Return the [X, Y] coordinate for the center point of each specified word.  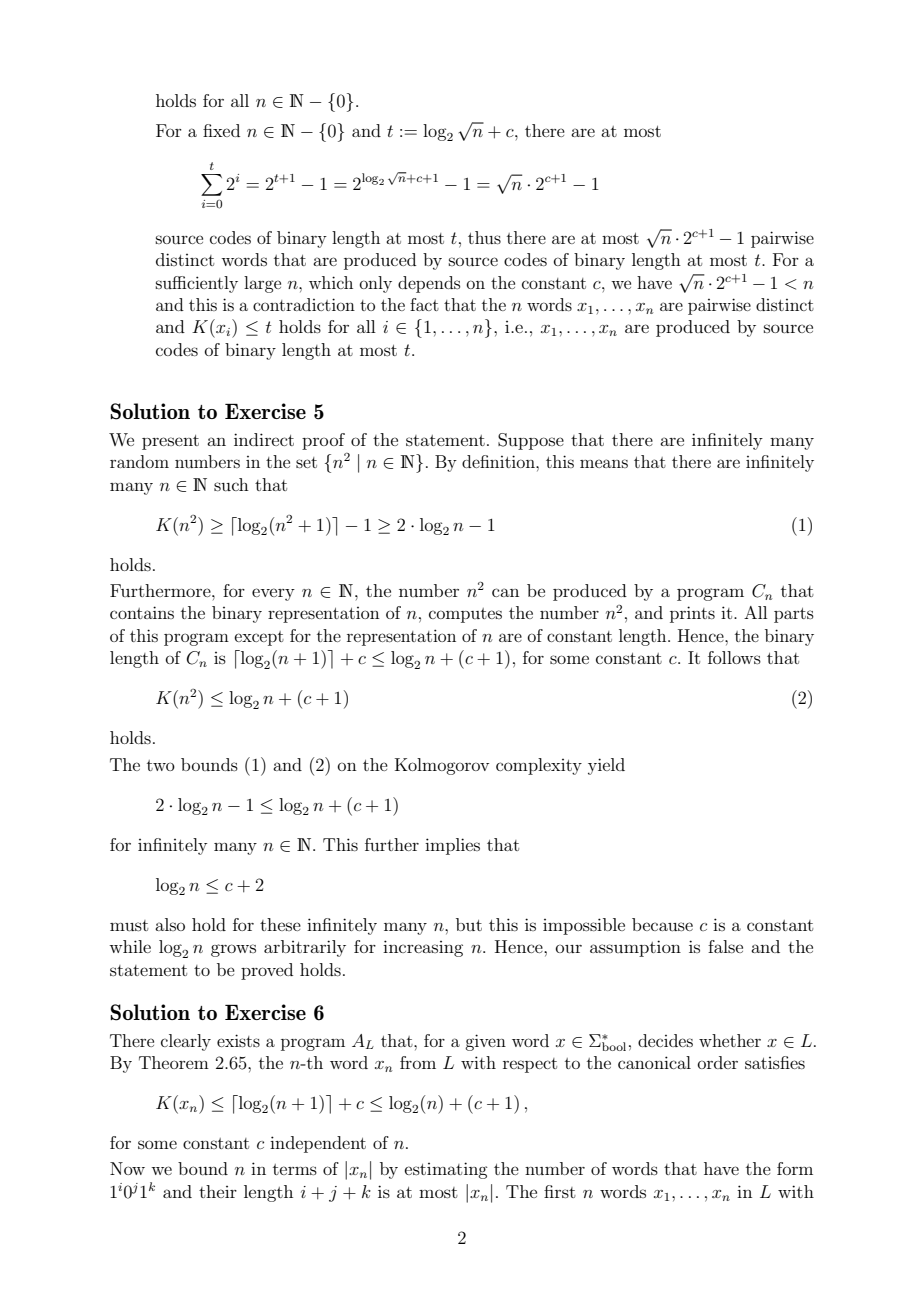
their [218, 1191]
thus [484, 237]
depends [429, 284]
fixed [221, 130]
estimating [446, 1170]
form [795, 1168]
